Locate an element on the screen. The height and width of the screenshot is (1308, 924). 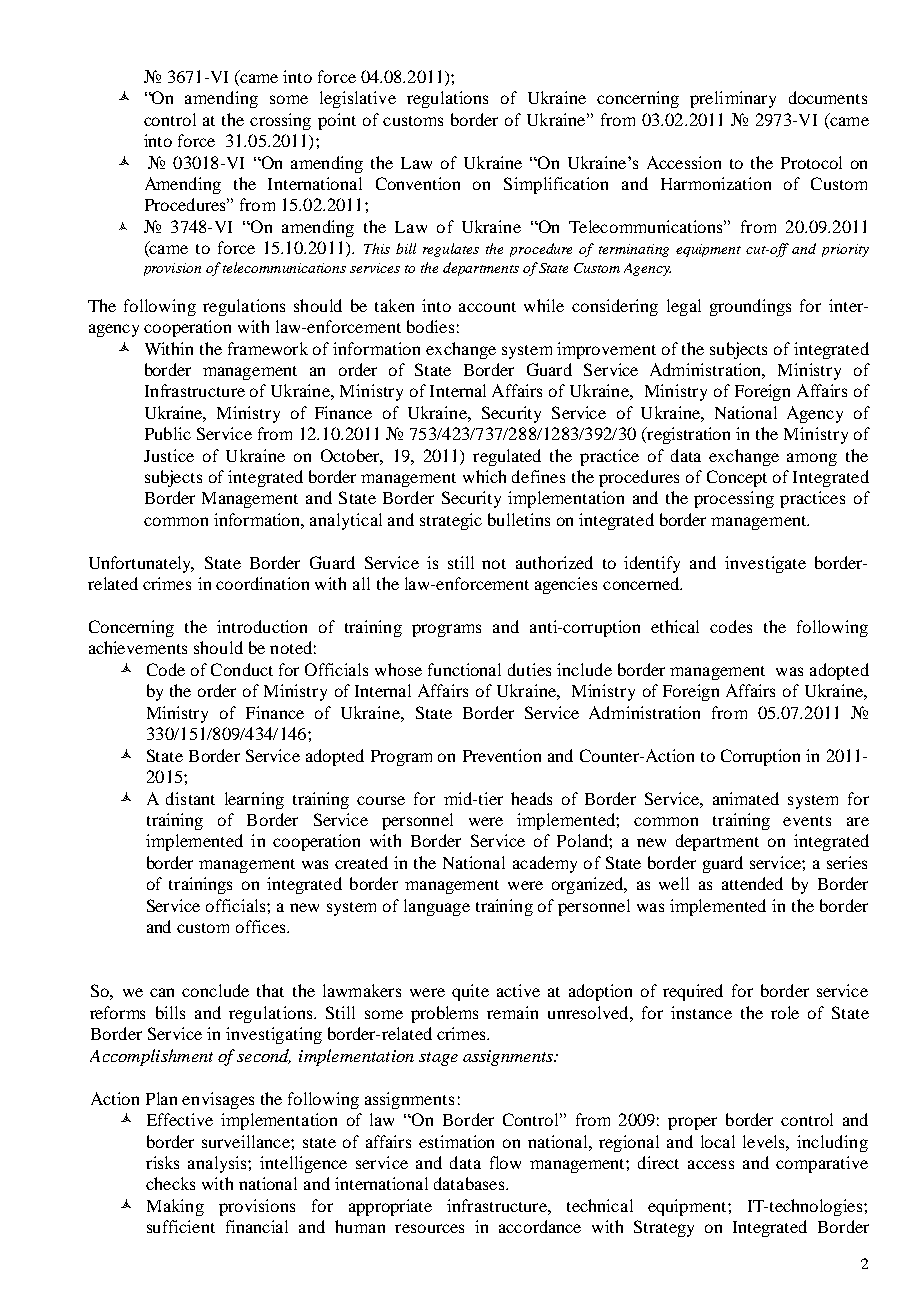
functional is located at coordinates (464, 669).
